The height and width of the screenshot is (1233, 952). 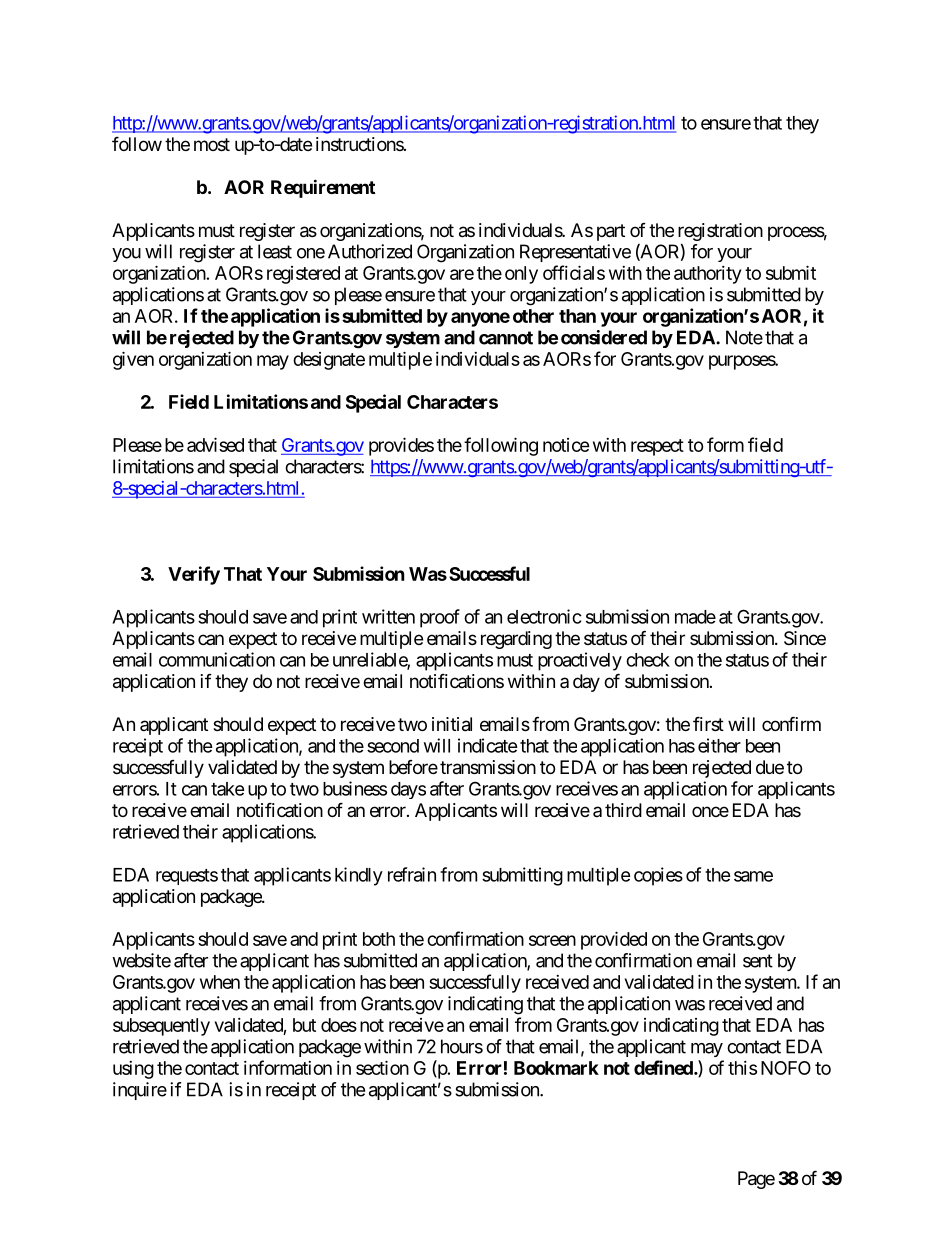 What do you see at coordinates (440, 618) in the screenshot?
I see `proof` at bounding box center [440, 618].
